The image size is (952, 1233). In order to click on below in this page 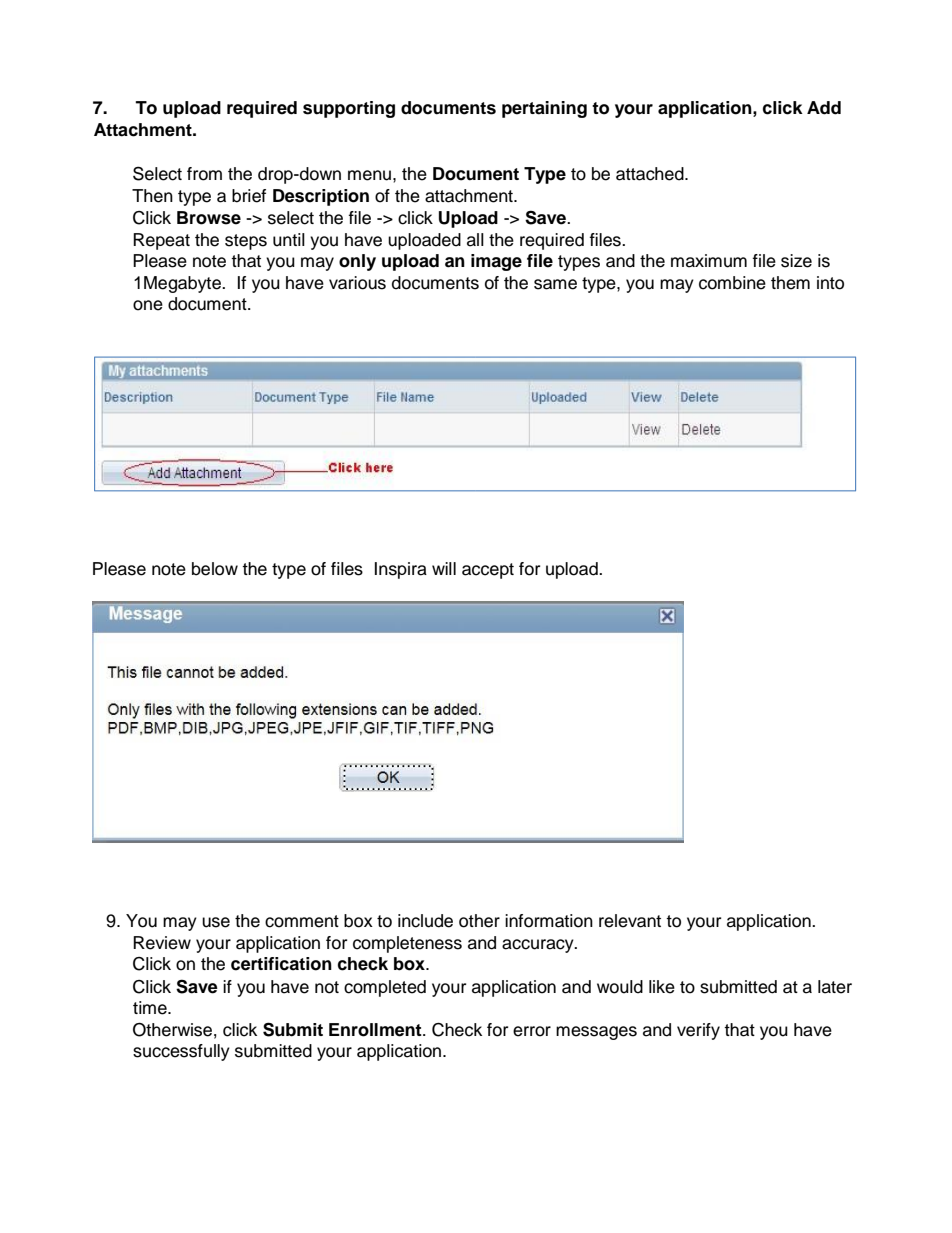, I will do `click(215, 569)`.
